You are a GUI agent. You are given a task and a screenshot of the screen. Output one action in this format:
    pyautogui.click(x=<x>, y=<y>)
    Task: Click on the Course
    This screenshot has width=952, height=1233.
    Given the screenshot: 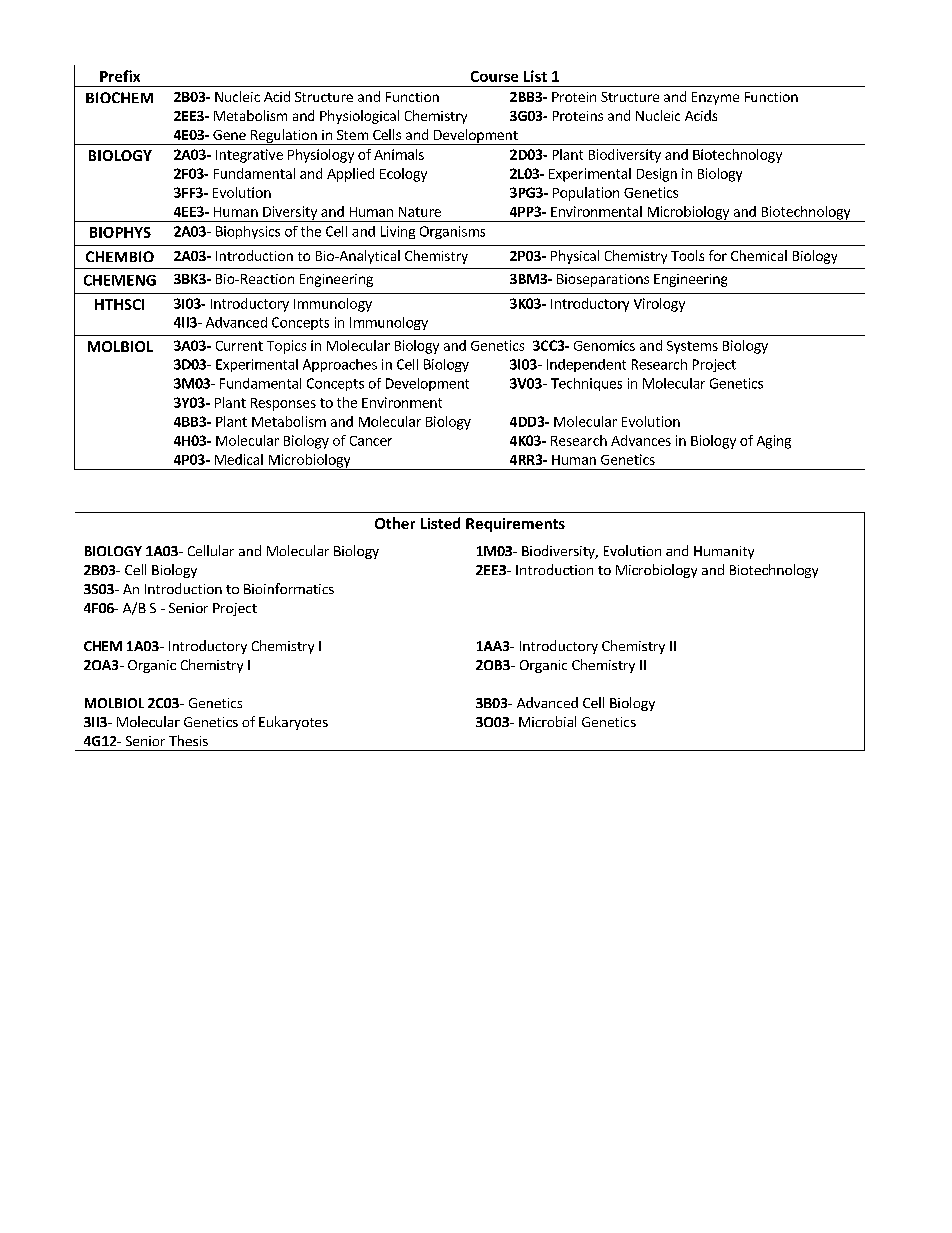 What is the action you would take?
    pyautogui.click(x=494, y=76)
